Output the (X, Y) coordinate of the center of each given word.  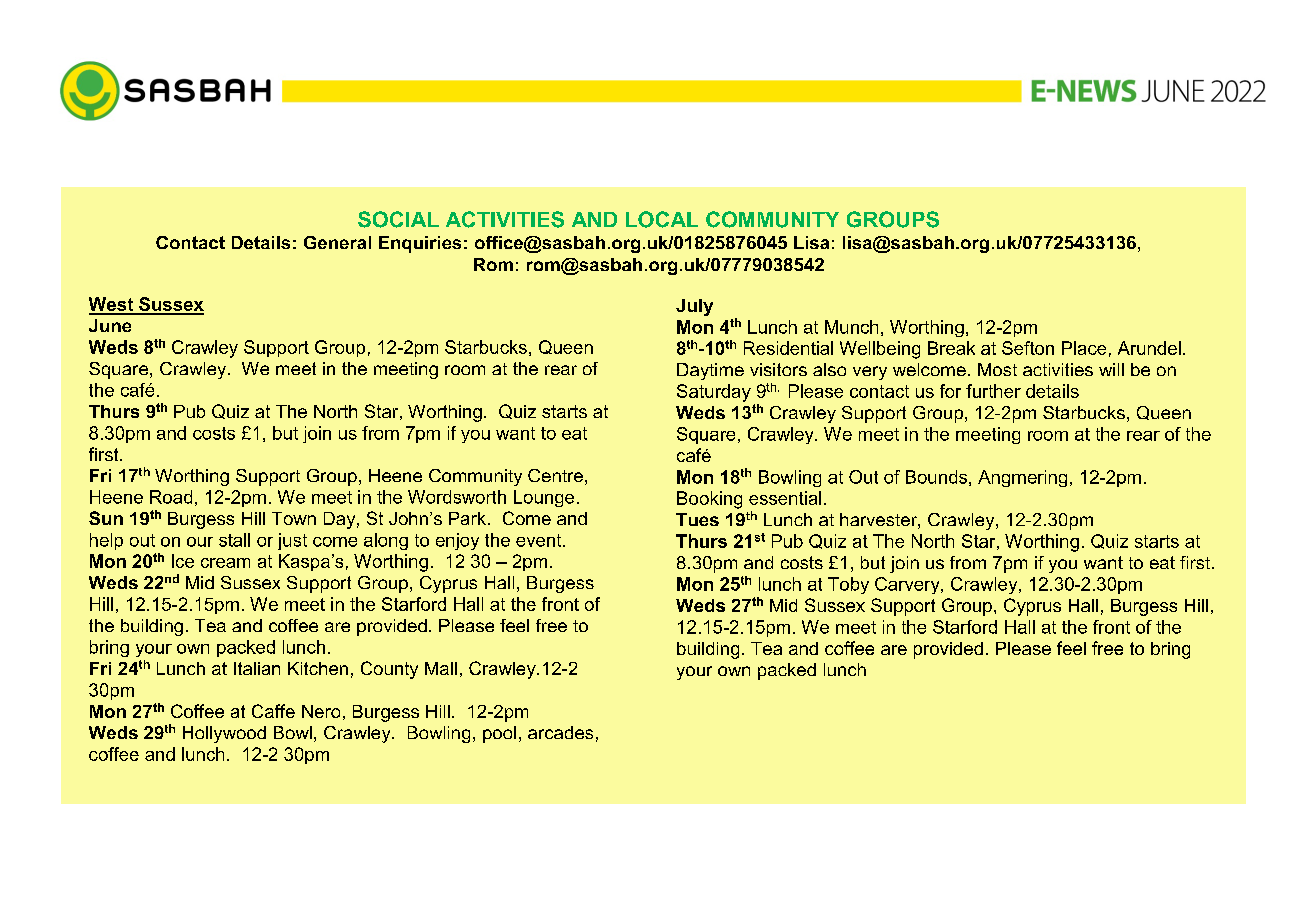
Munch (851, 327)
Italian (257, 668)
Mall (441, 668)
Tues (697, 519)
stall (234, 540)
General (337, 242)
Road (171, 497)
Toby (848, 585)
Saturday (714, 393)
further (993, 391)
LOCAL (662, 219)
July (694, 307)
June (110, 325)
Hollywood (224, 734)
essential (785, 498)
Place (1084, 348)
